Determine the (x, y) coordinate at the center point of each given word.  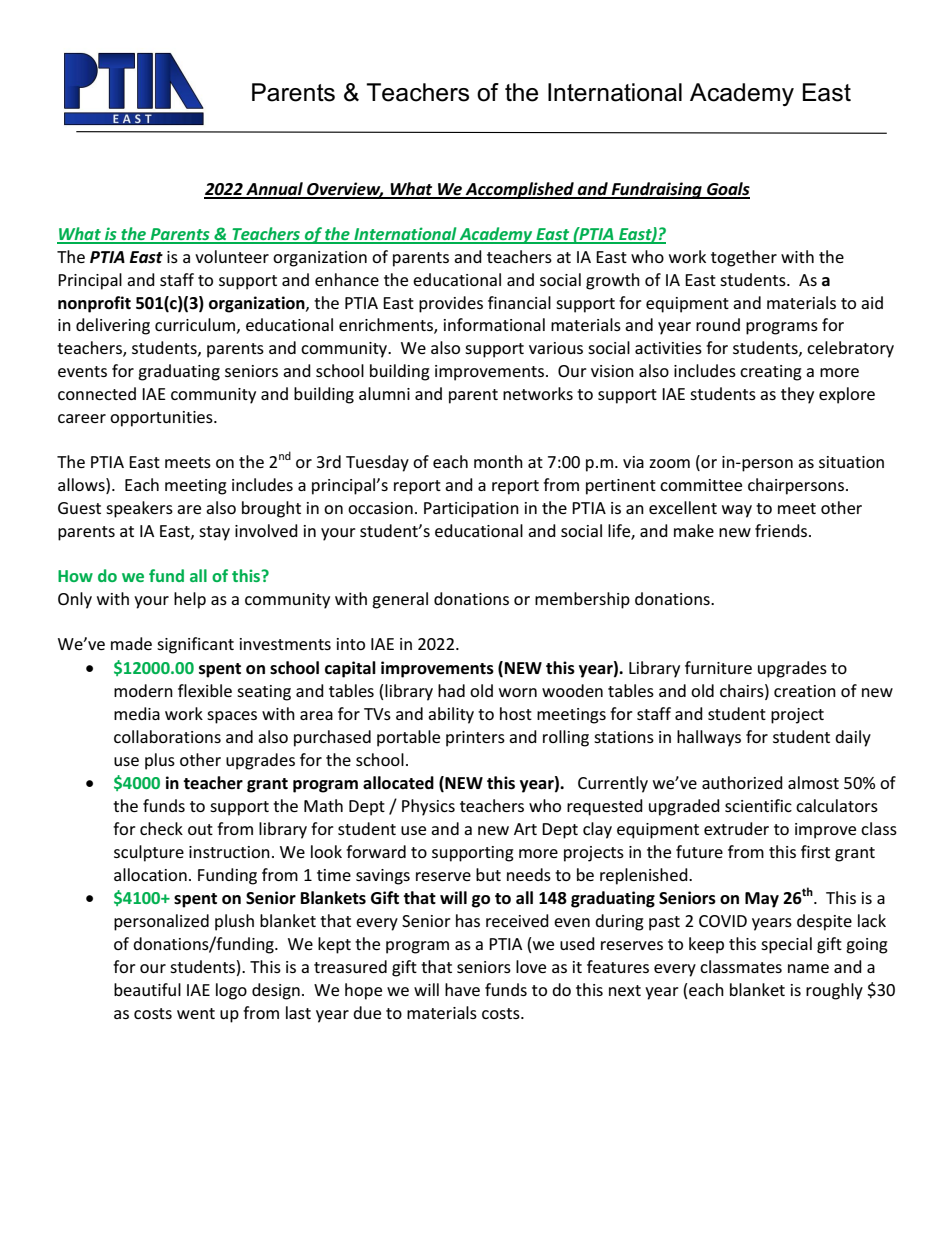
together (744, 258)
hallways (709, 738)
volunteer (232, 256)
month (498, 461)
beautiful (147, 989)
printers (475, 739)
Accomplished (520, 190)
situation (851, 462)
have (462, 989)
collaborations (167, 736)
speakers (139, 509)
